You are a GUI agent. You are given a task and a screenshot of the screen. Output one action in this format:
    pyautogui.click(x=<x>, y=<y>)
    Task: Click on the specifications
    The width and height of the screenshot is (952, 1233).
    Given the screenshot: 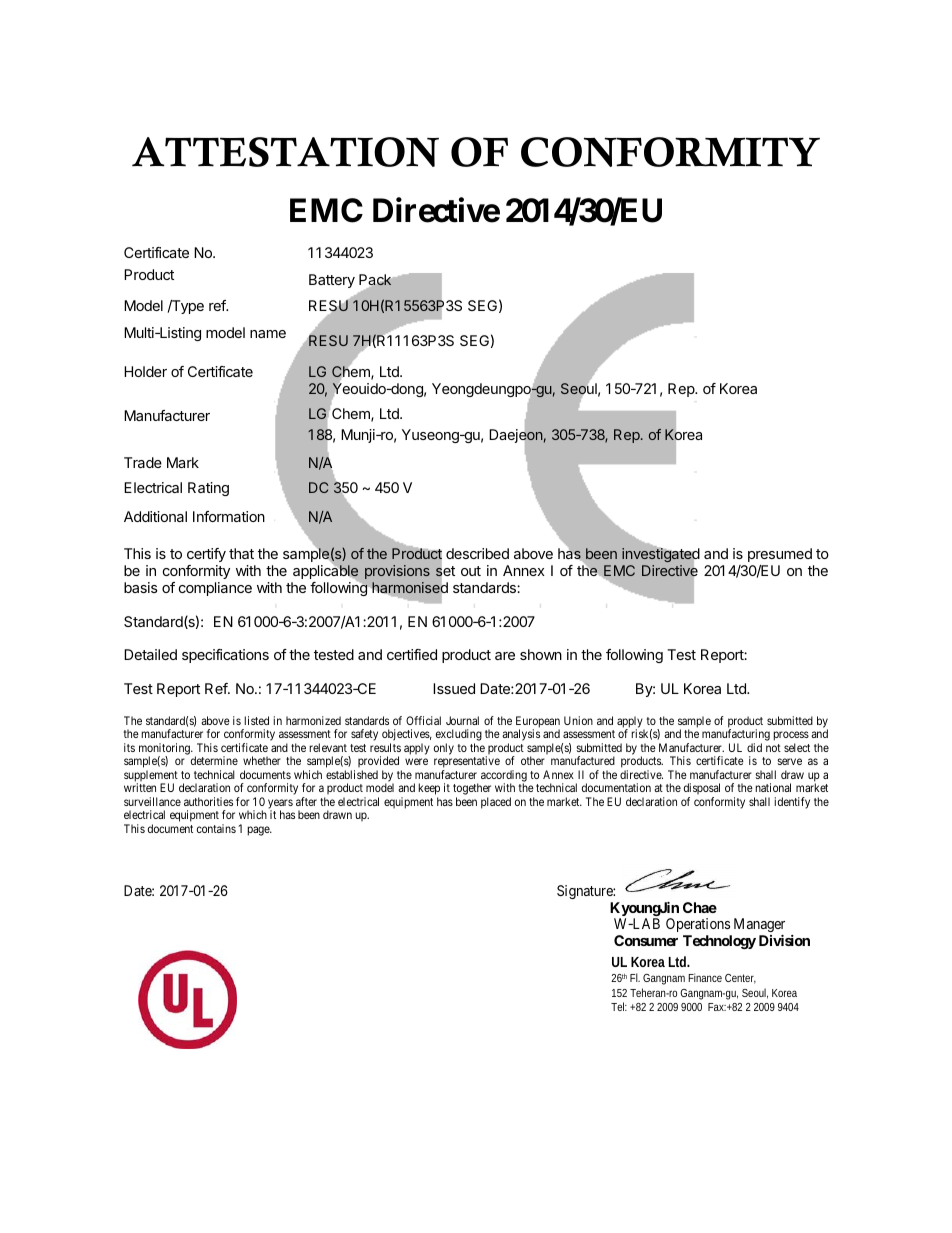 What is the action you would take?
    pyautogui.click(x=225, y=656)
